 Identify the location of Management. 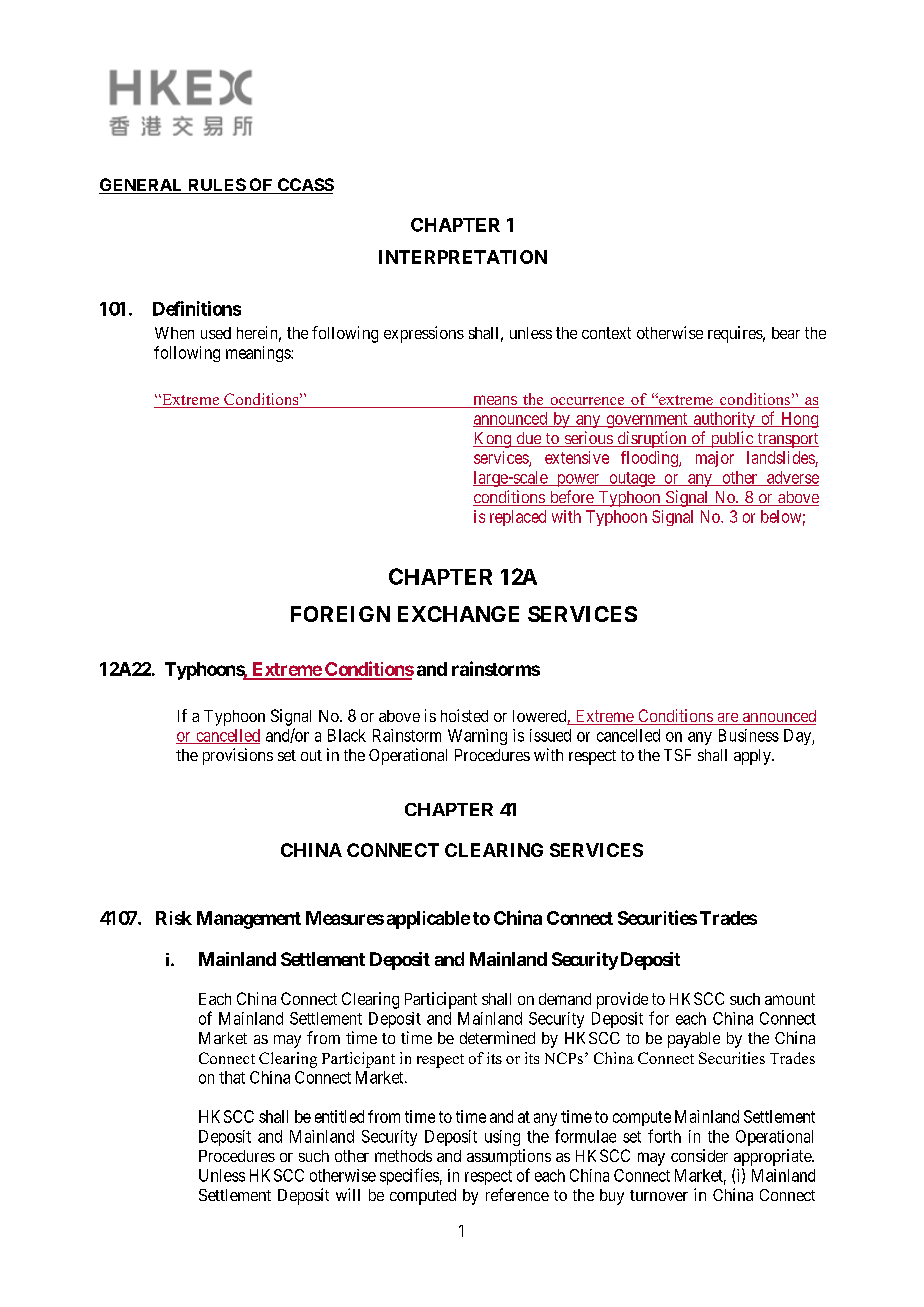
(249, 920).
